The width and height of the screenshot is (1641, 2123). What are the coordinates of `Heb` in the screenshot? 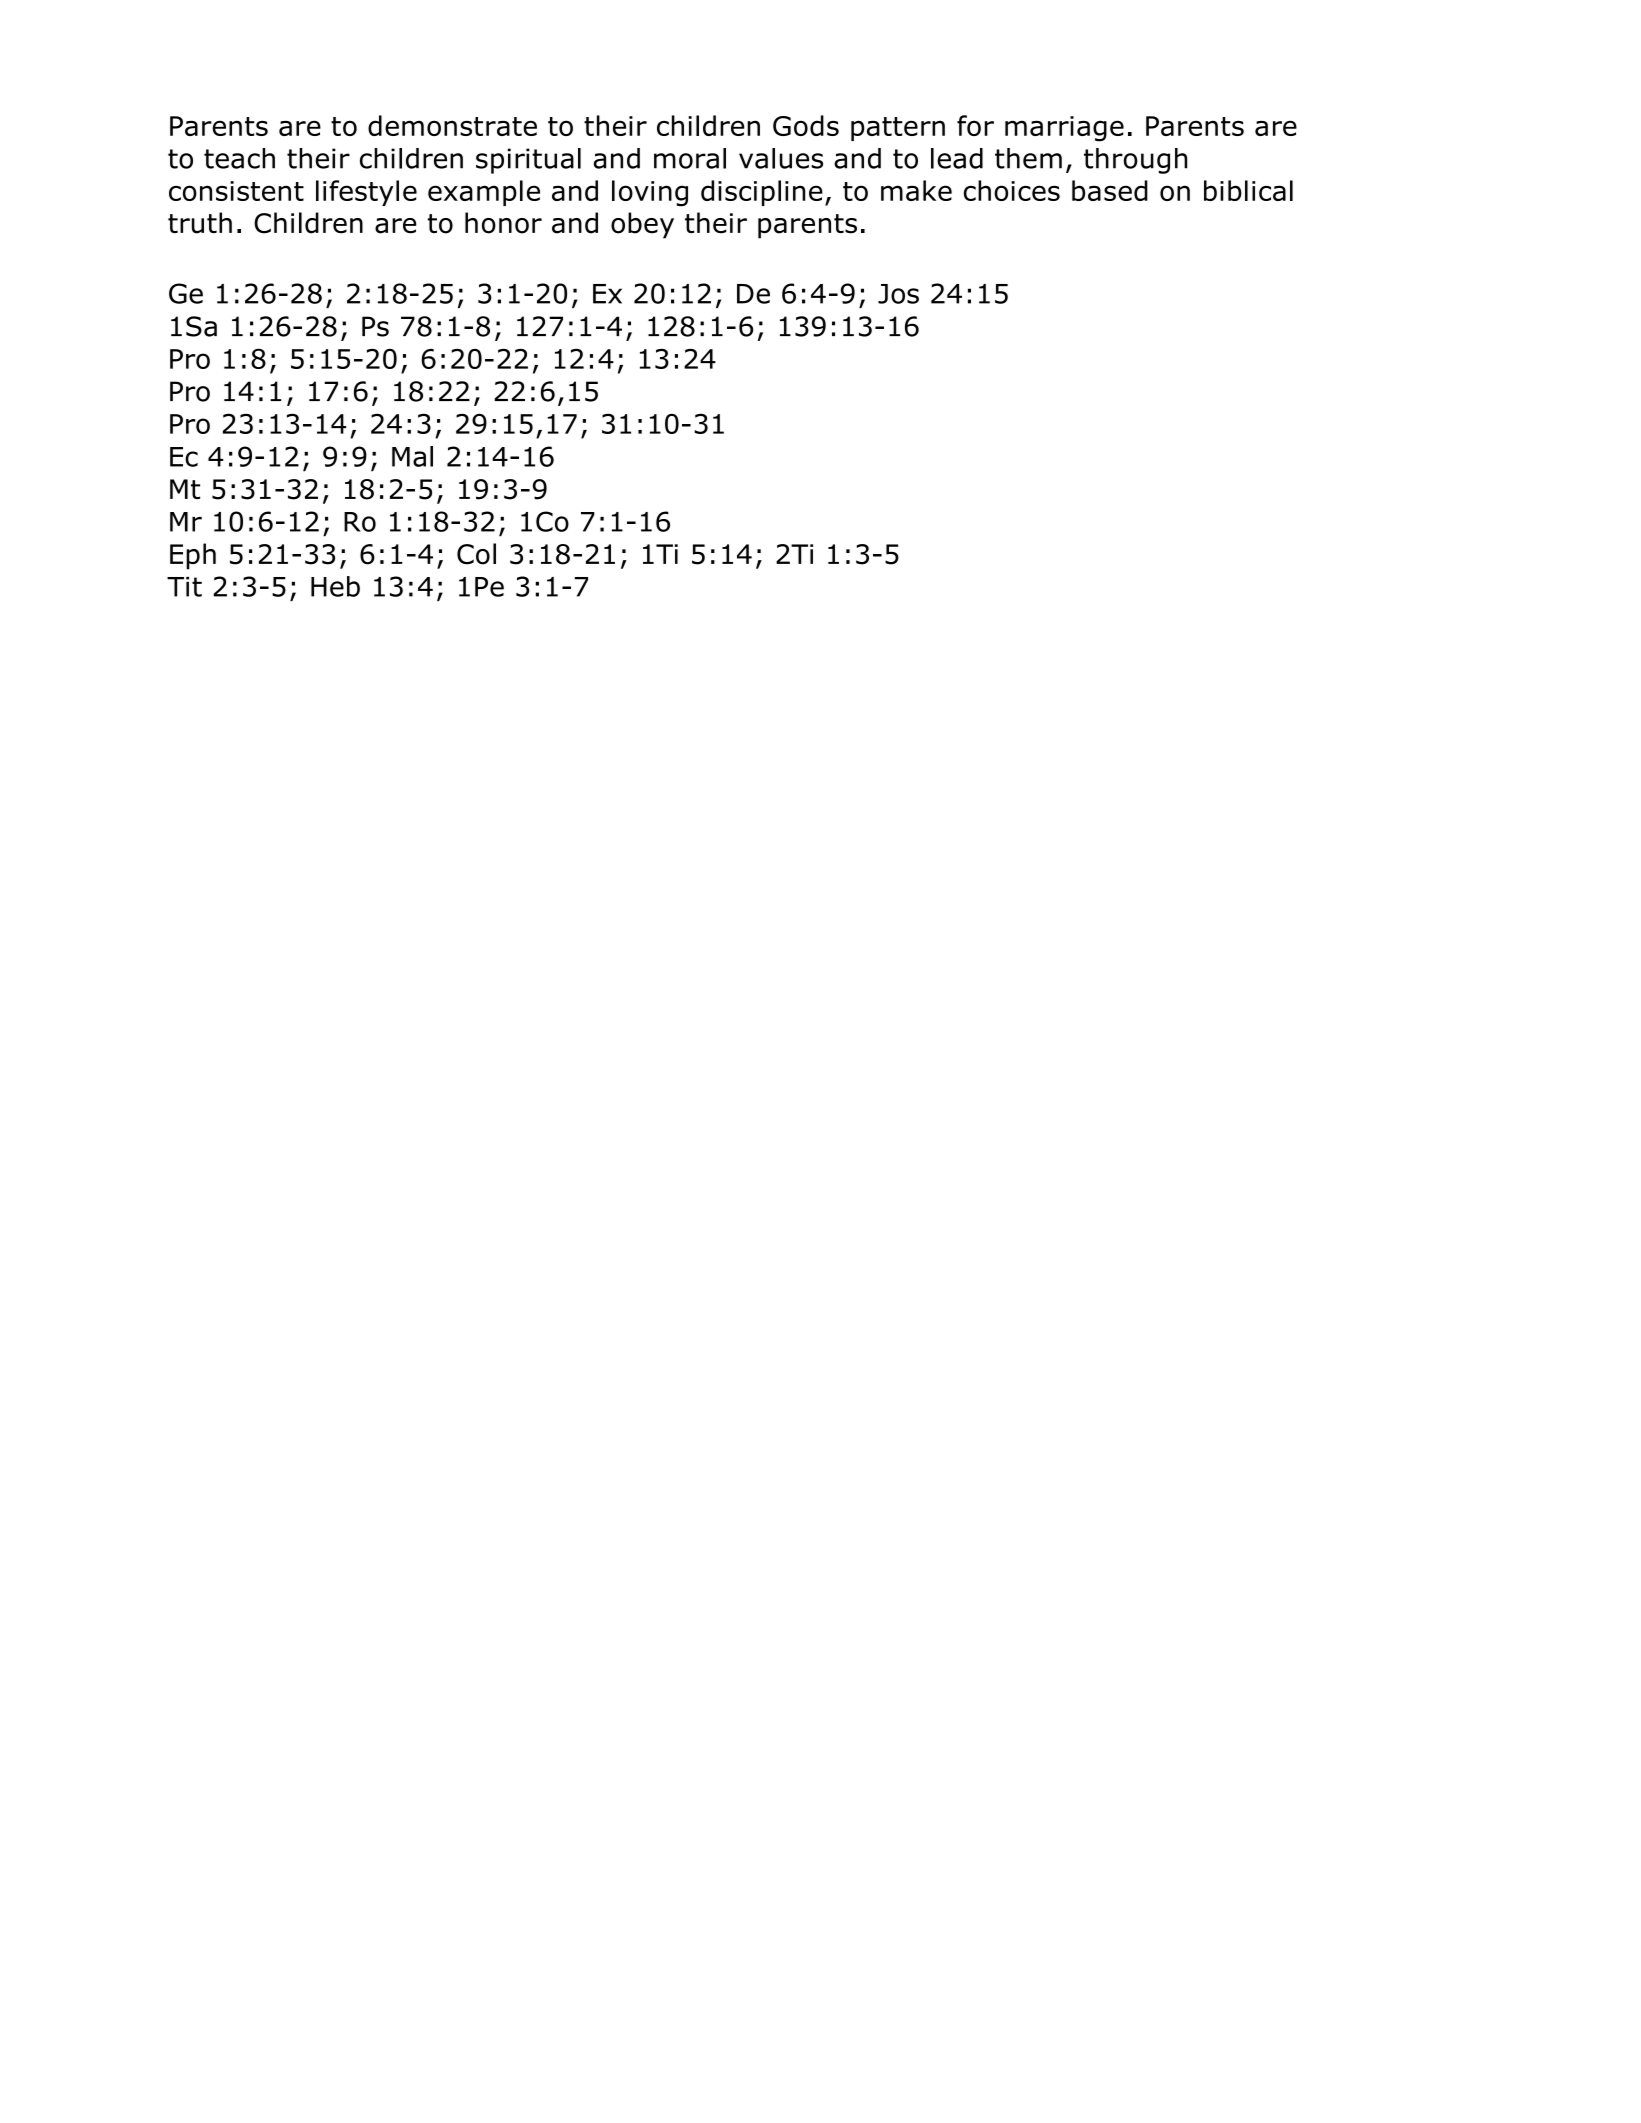 It's located at (335, 586).
